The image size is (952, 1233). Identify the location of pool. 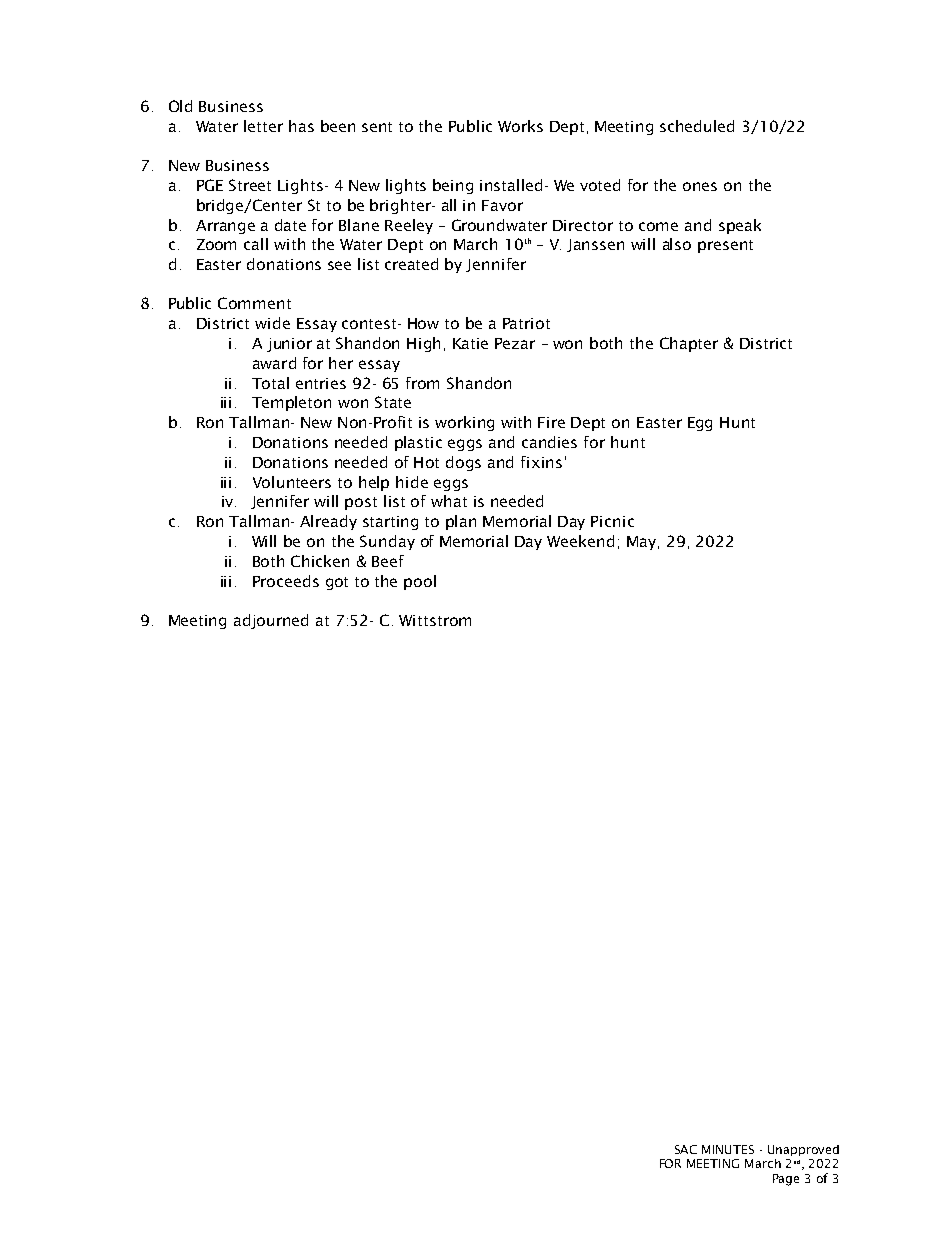
(420, 582).
